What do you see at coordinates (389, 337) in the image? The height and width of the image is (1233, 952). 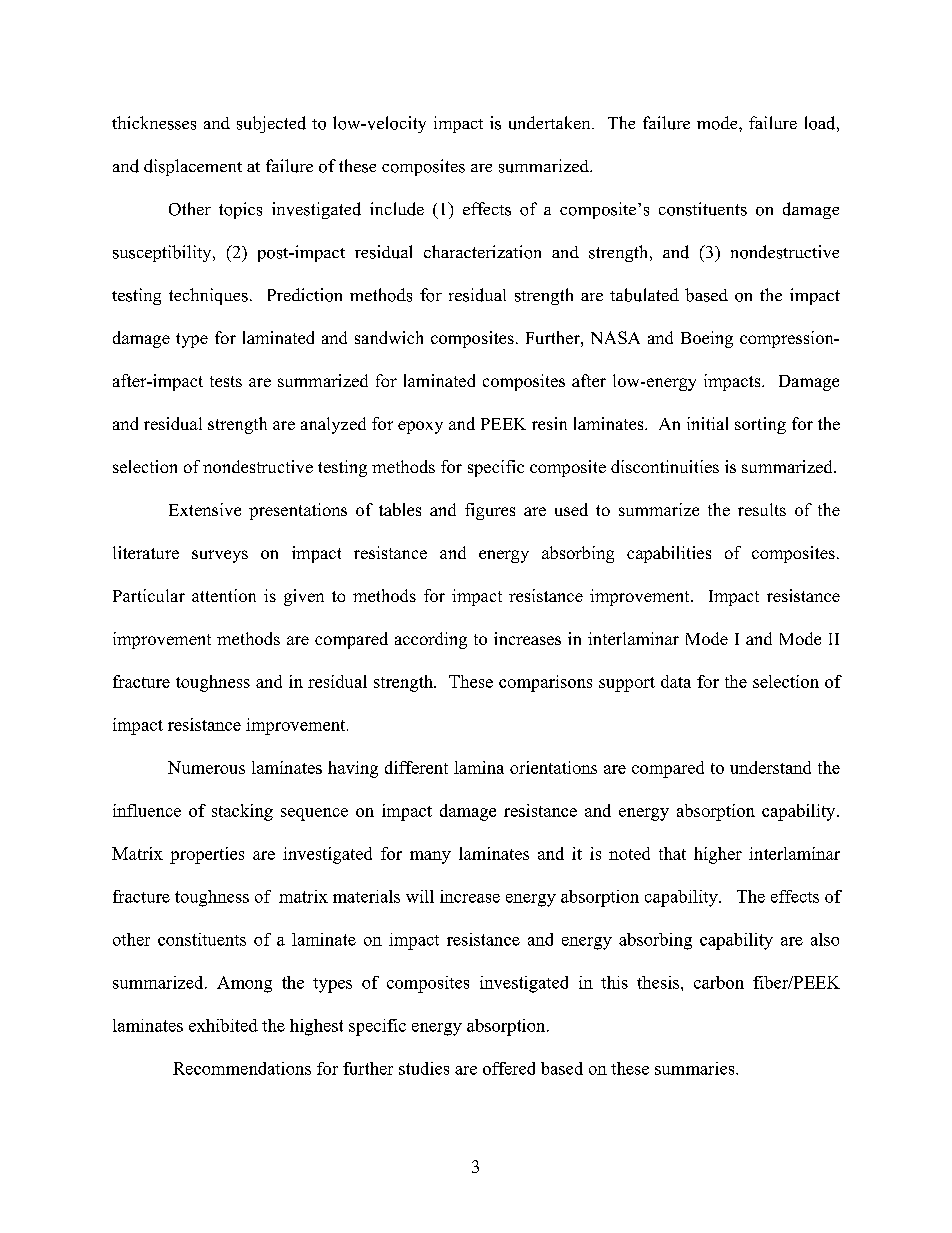 I see `sandwich` at bounding box center [389, 337].
